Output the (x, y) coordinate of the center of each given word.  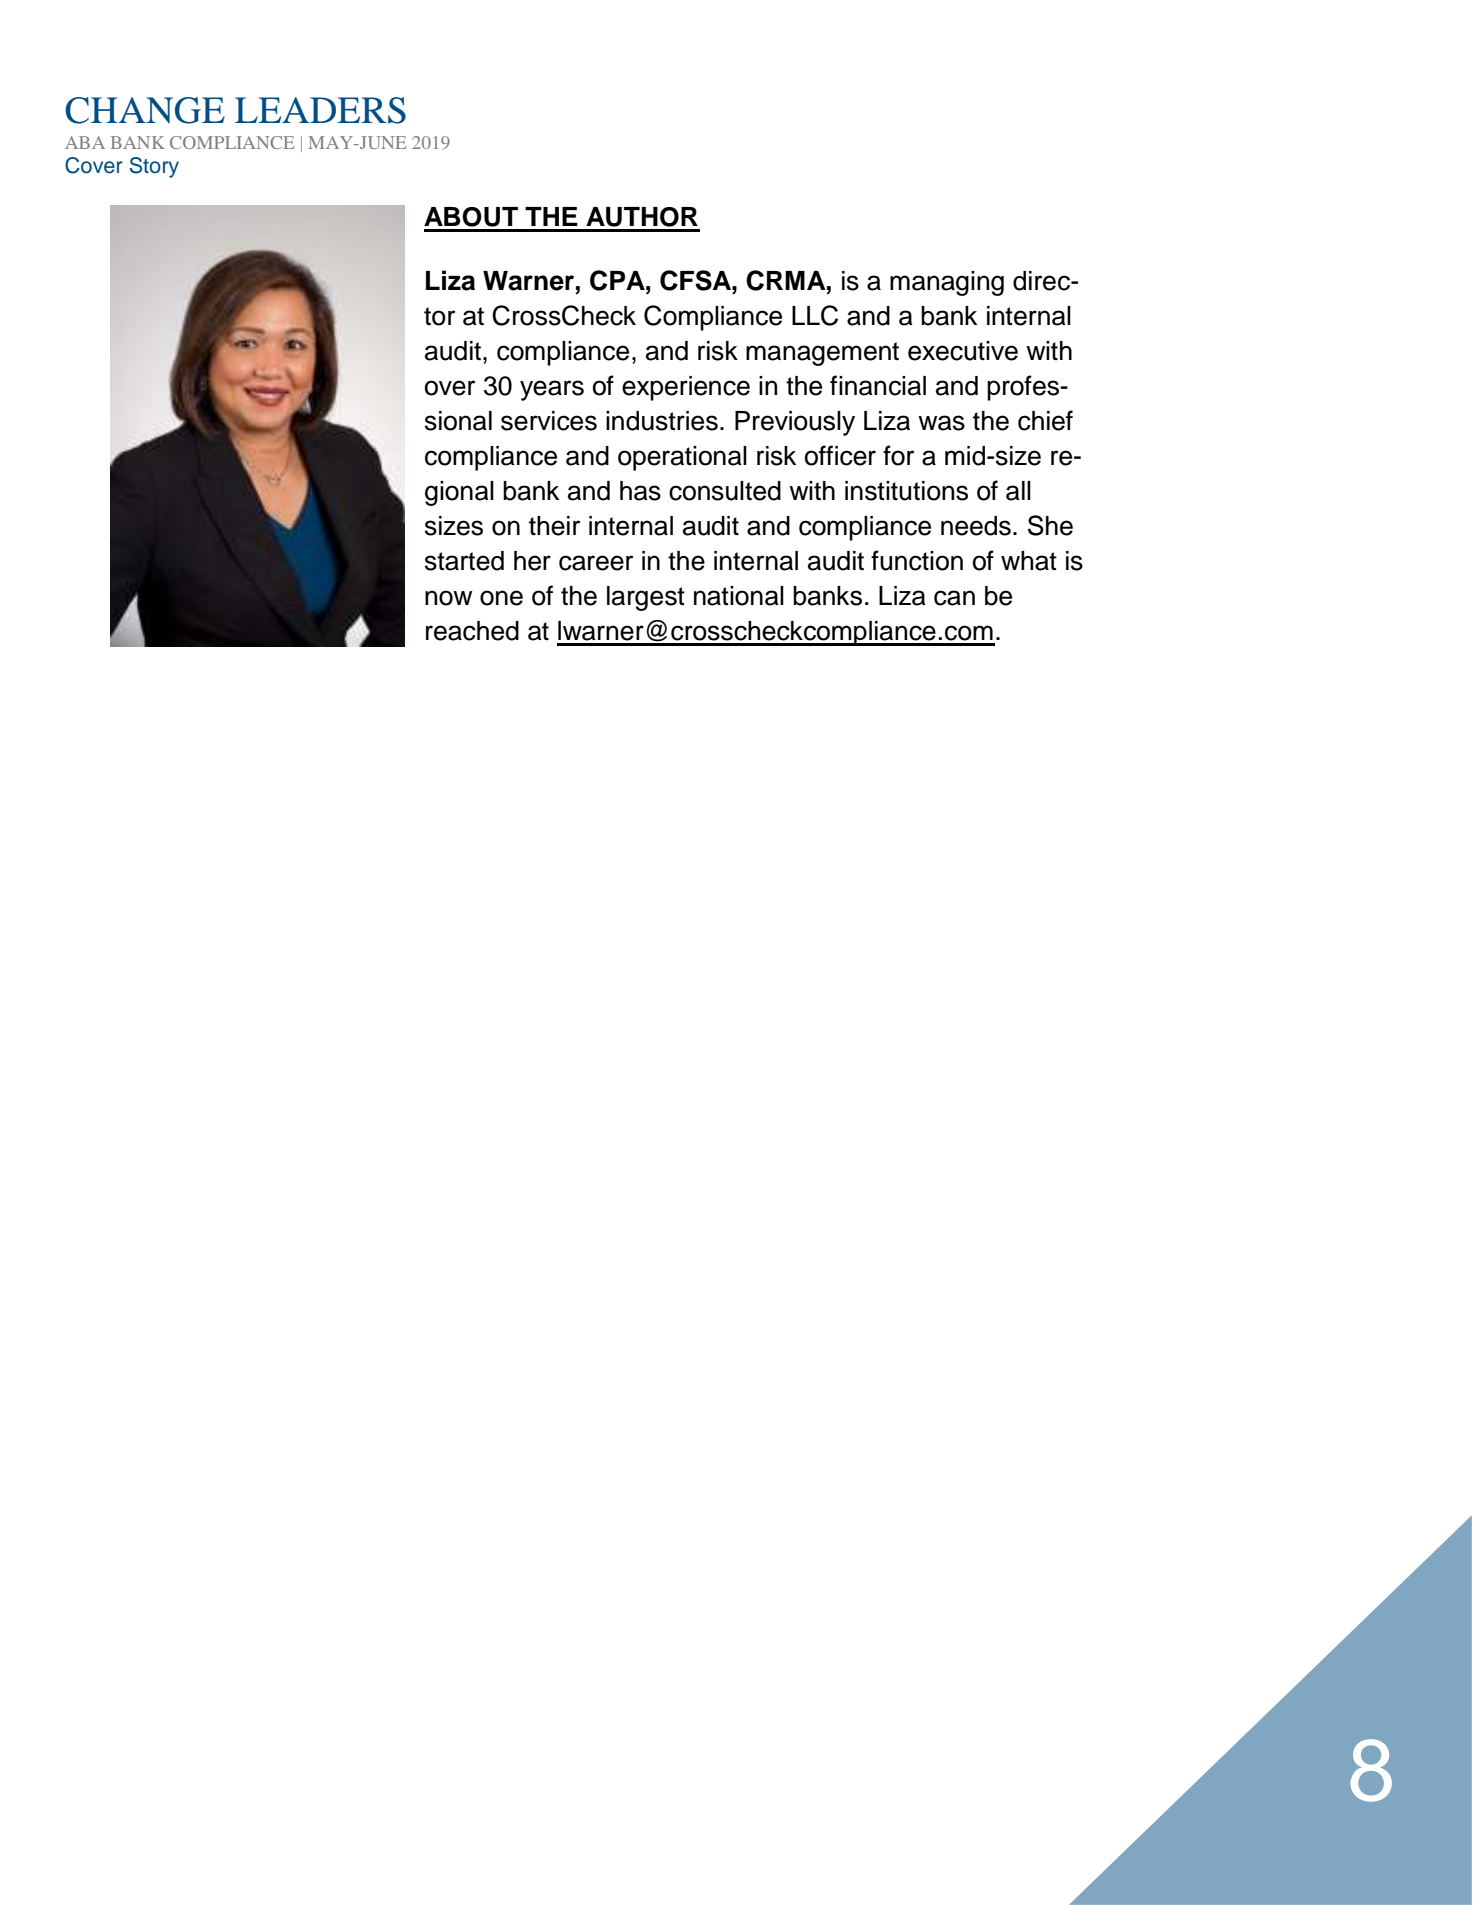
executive (963, 351)
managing (947, 283)
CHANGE (145, 110)
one (501, 598)
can (954, 598)
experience (686, 388)
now (448, 598)
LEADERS (320, 110)
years (552, 390)
